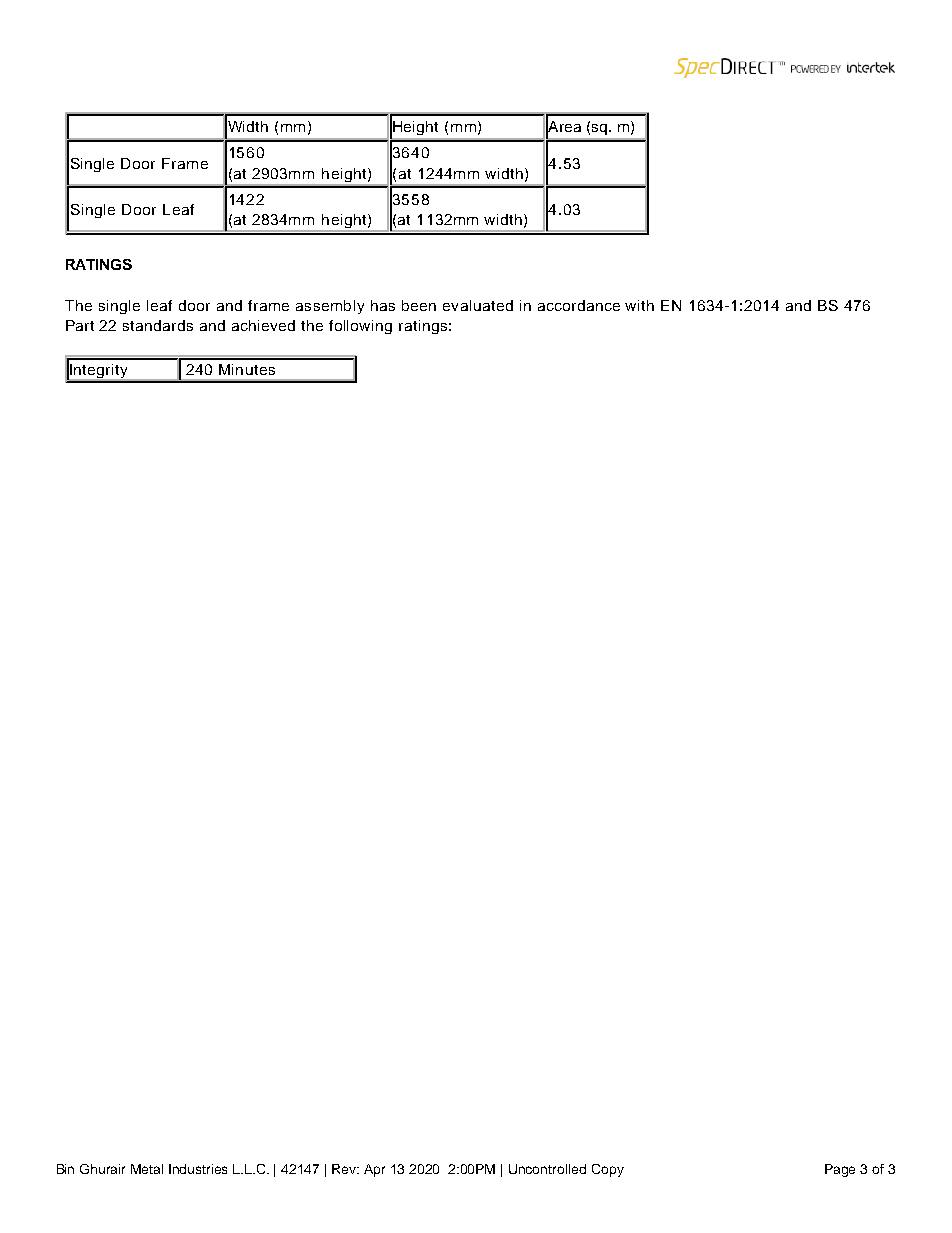 The image size is (952, 1233). I want to click on evaluated, so click(478, 305).
